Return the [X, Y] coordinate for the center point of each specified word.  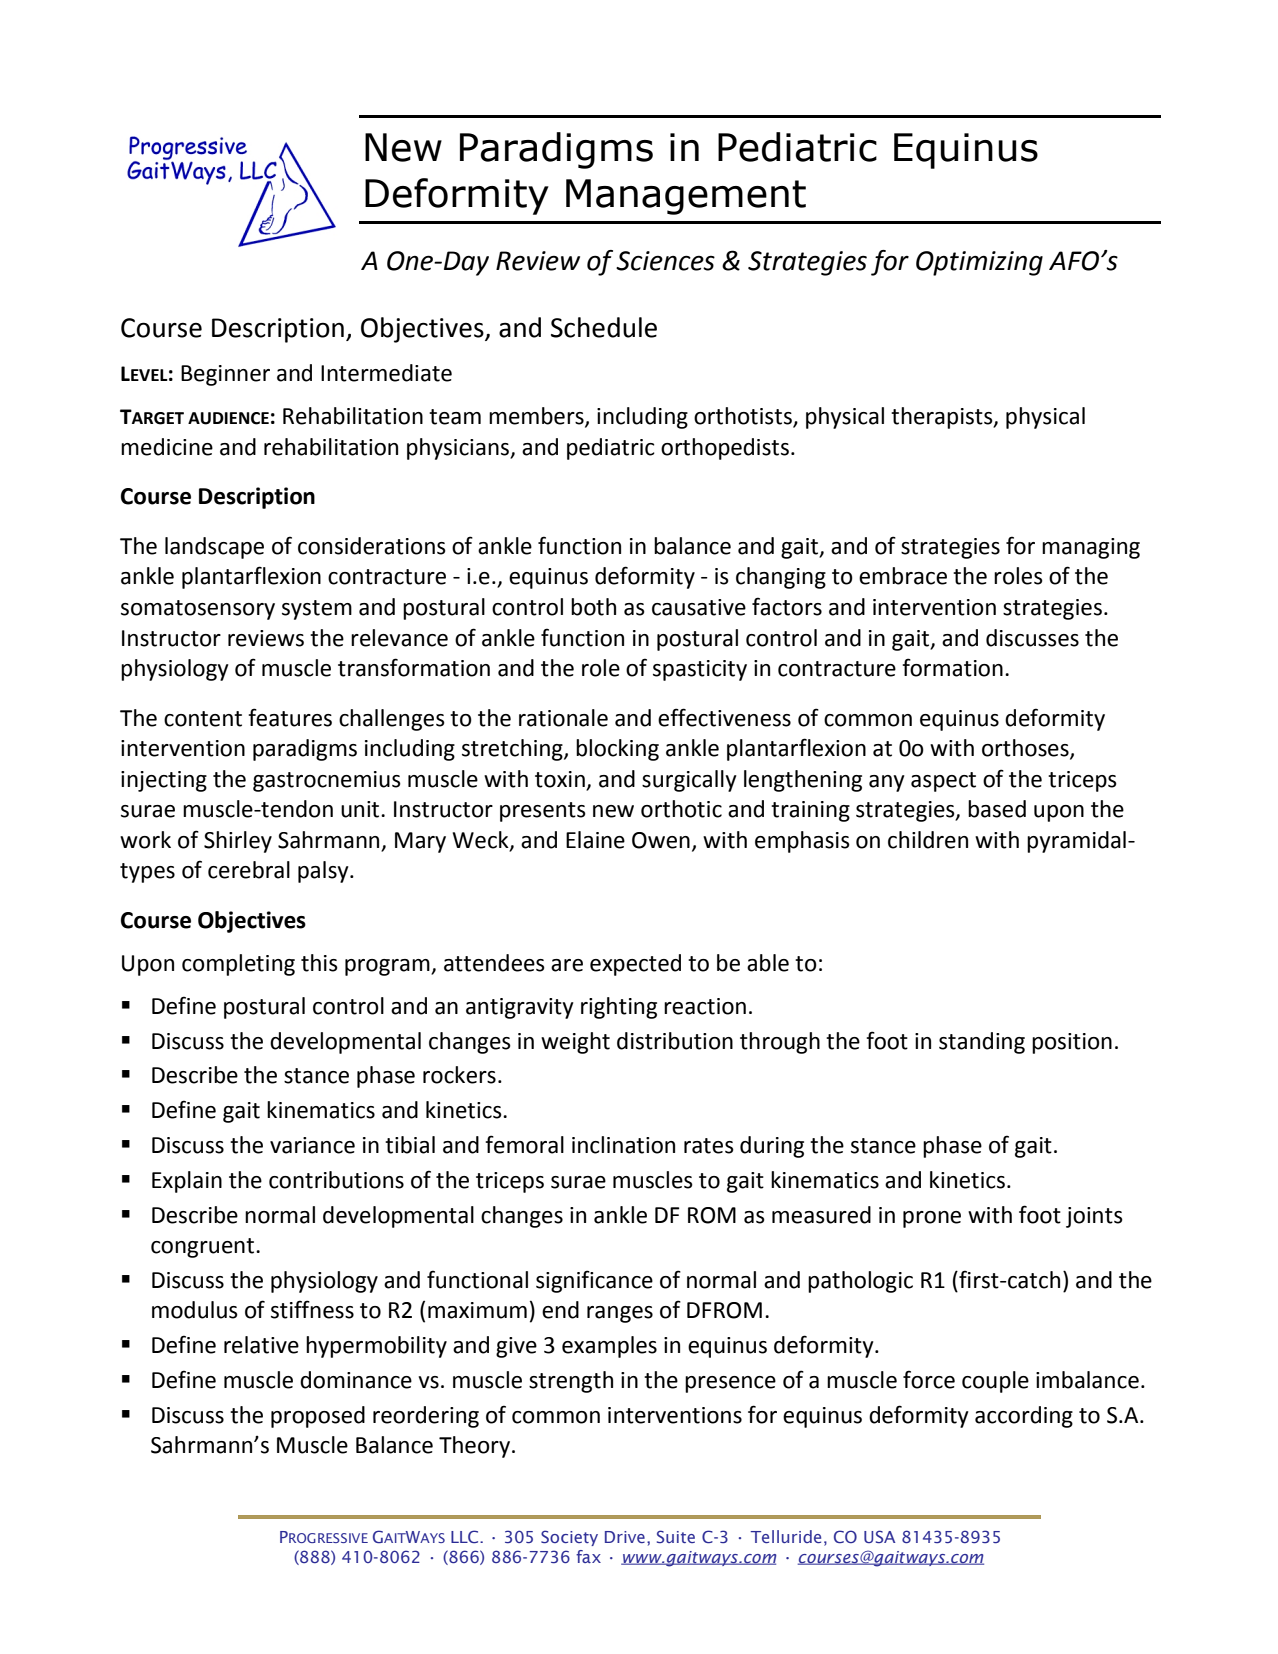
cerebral [249, 870]
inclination [623, 1145]
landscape [214, 548]
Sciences [665, 261]
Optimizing [979, 263]
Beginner [225, 375]
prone [932, 1219]
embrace [903, 576]
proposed [318, 1417]
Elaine [595, 840]
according [1024, 1417]
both [593, 607]
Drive [625, 1537]
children [928, 840]
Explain [187, 1182]
